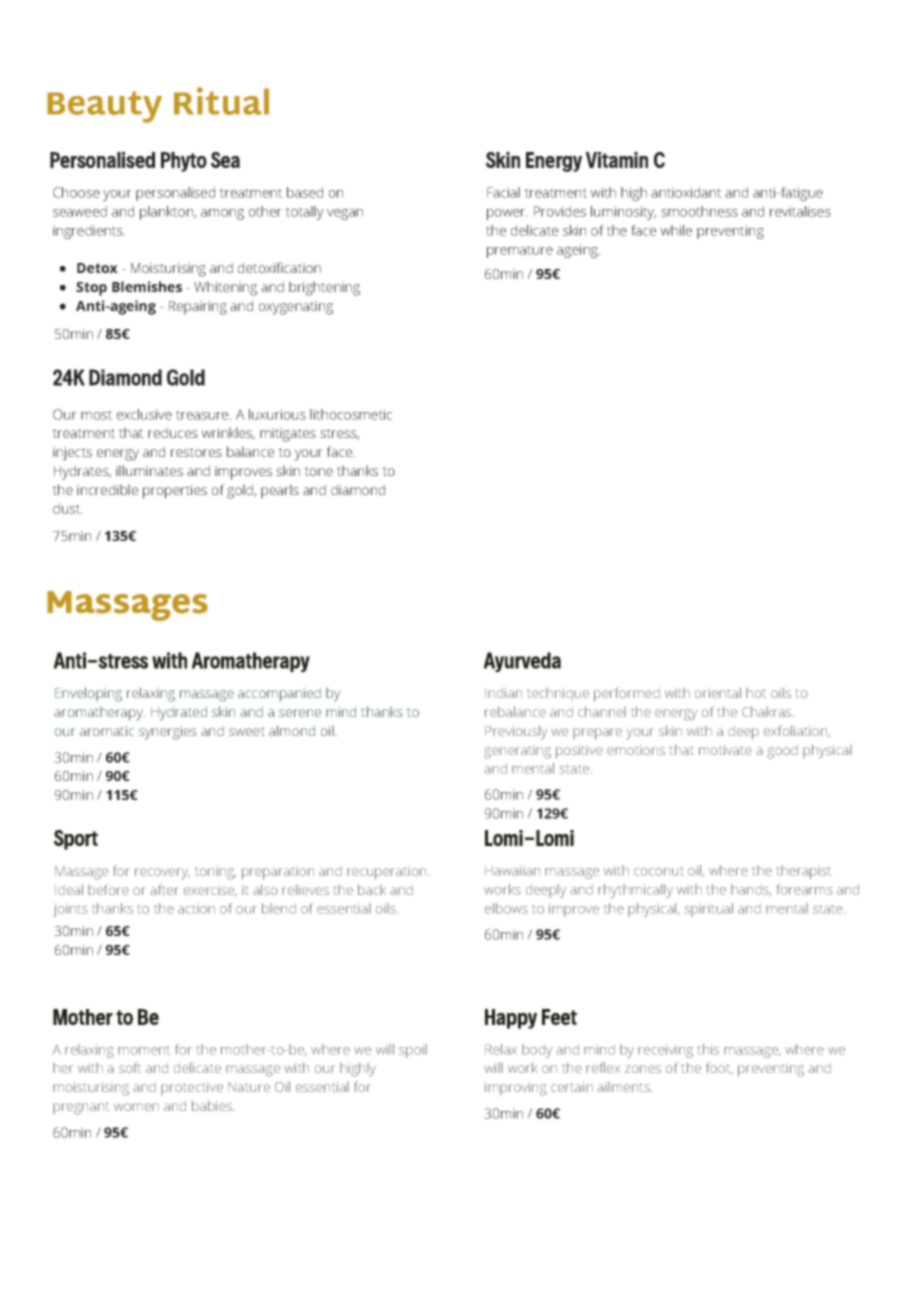  I want to click on generating, so click(517, 752).
